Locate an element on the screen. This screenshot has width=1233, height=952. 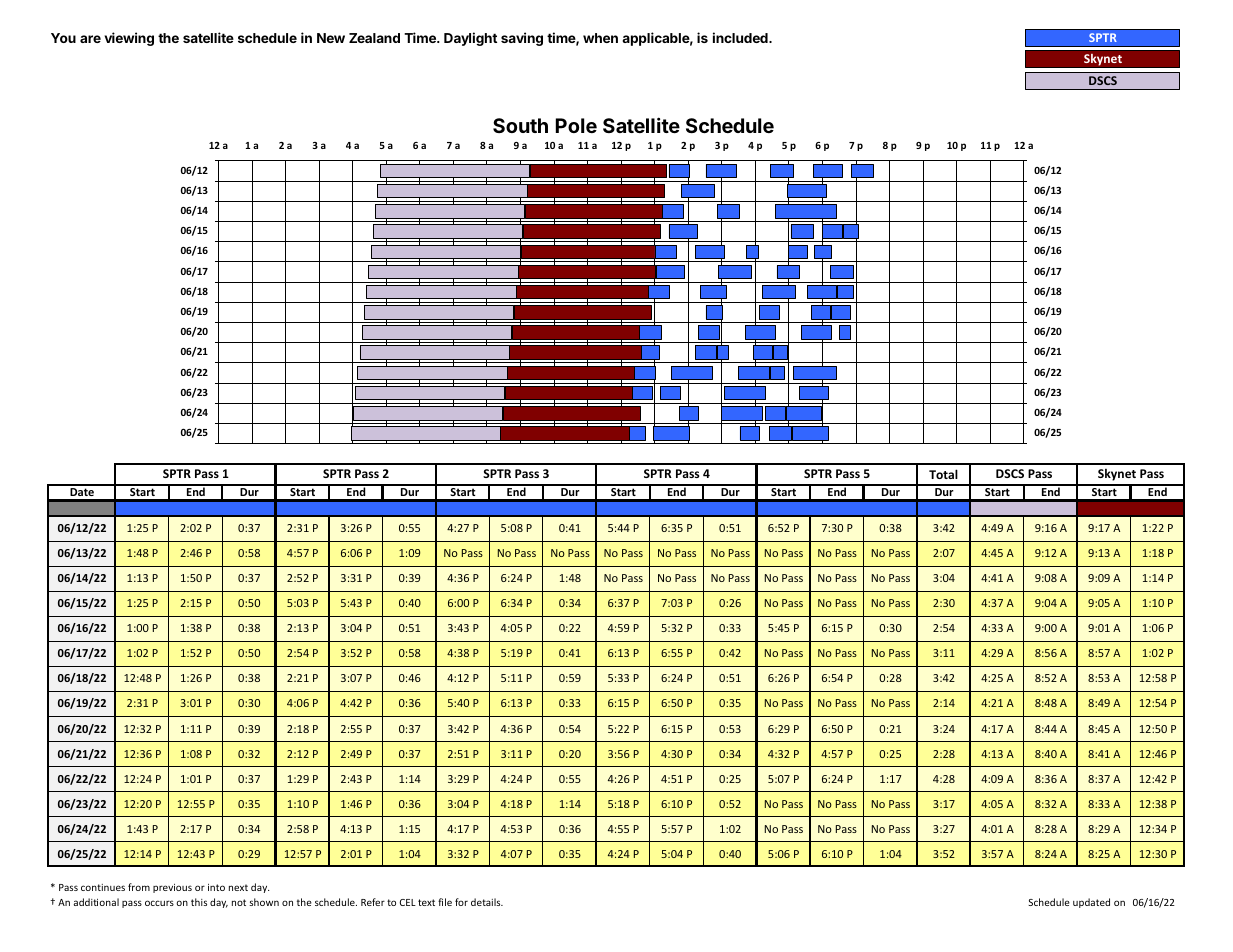
viewing is located at coordinates (129, 39).
